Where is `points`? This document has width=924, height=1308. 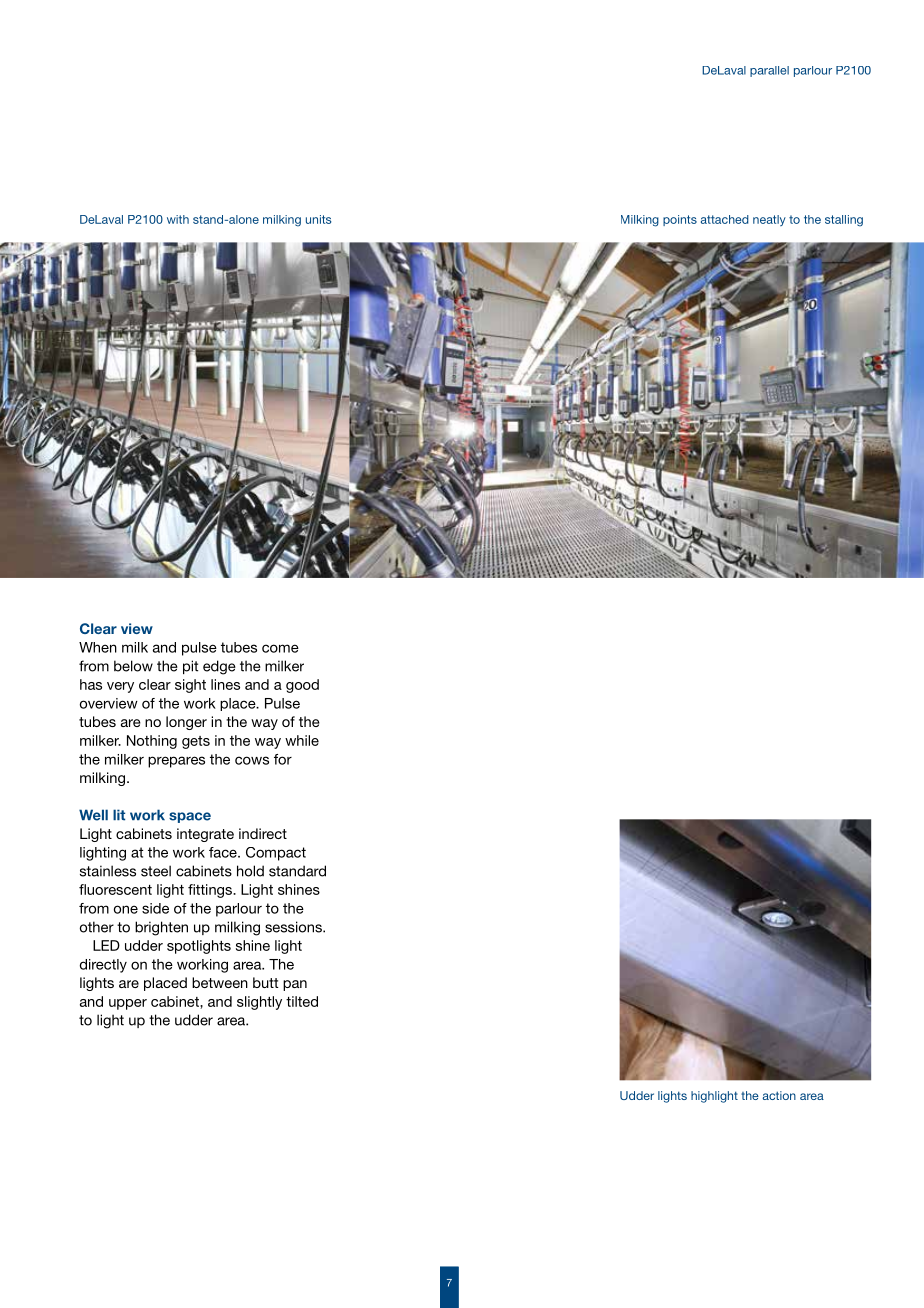 points is located at coordinates (680, 220).
